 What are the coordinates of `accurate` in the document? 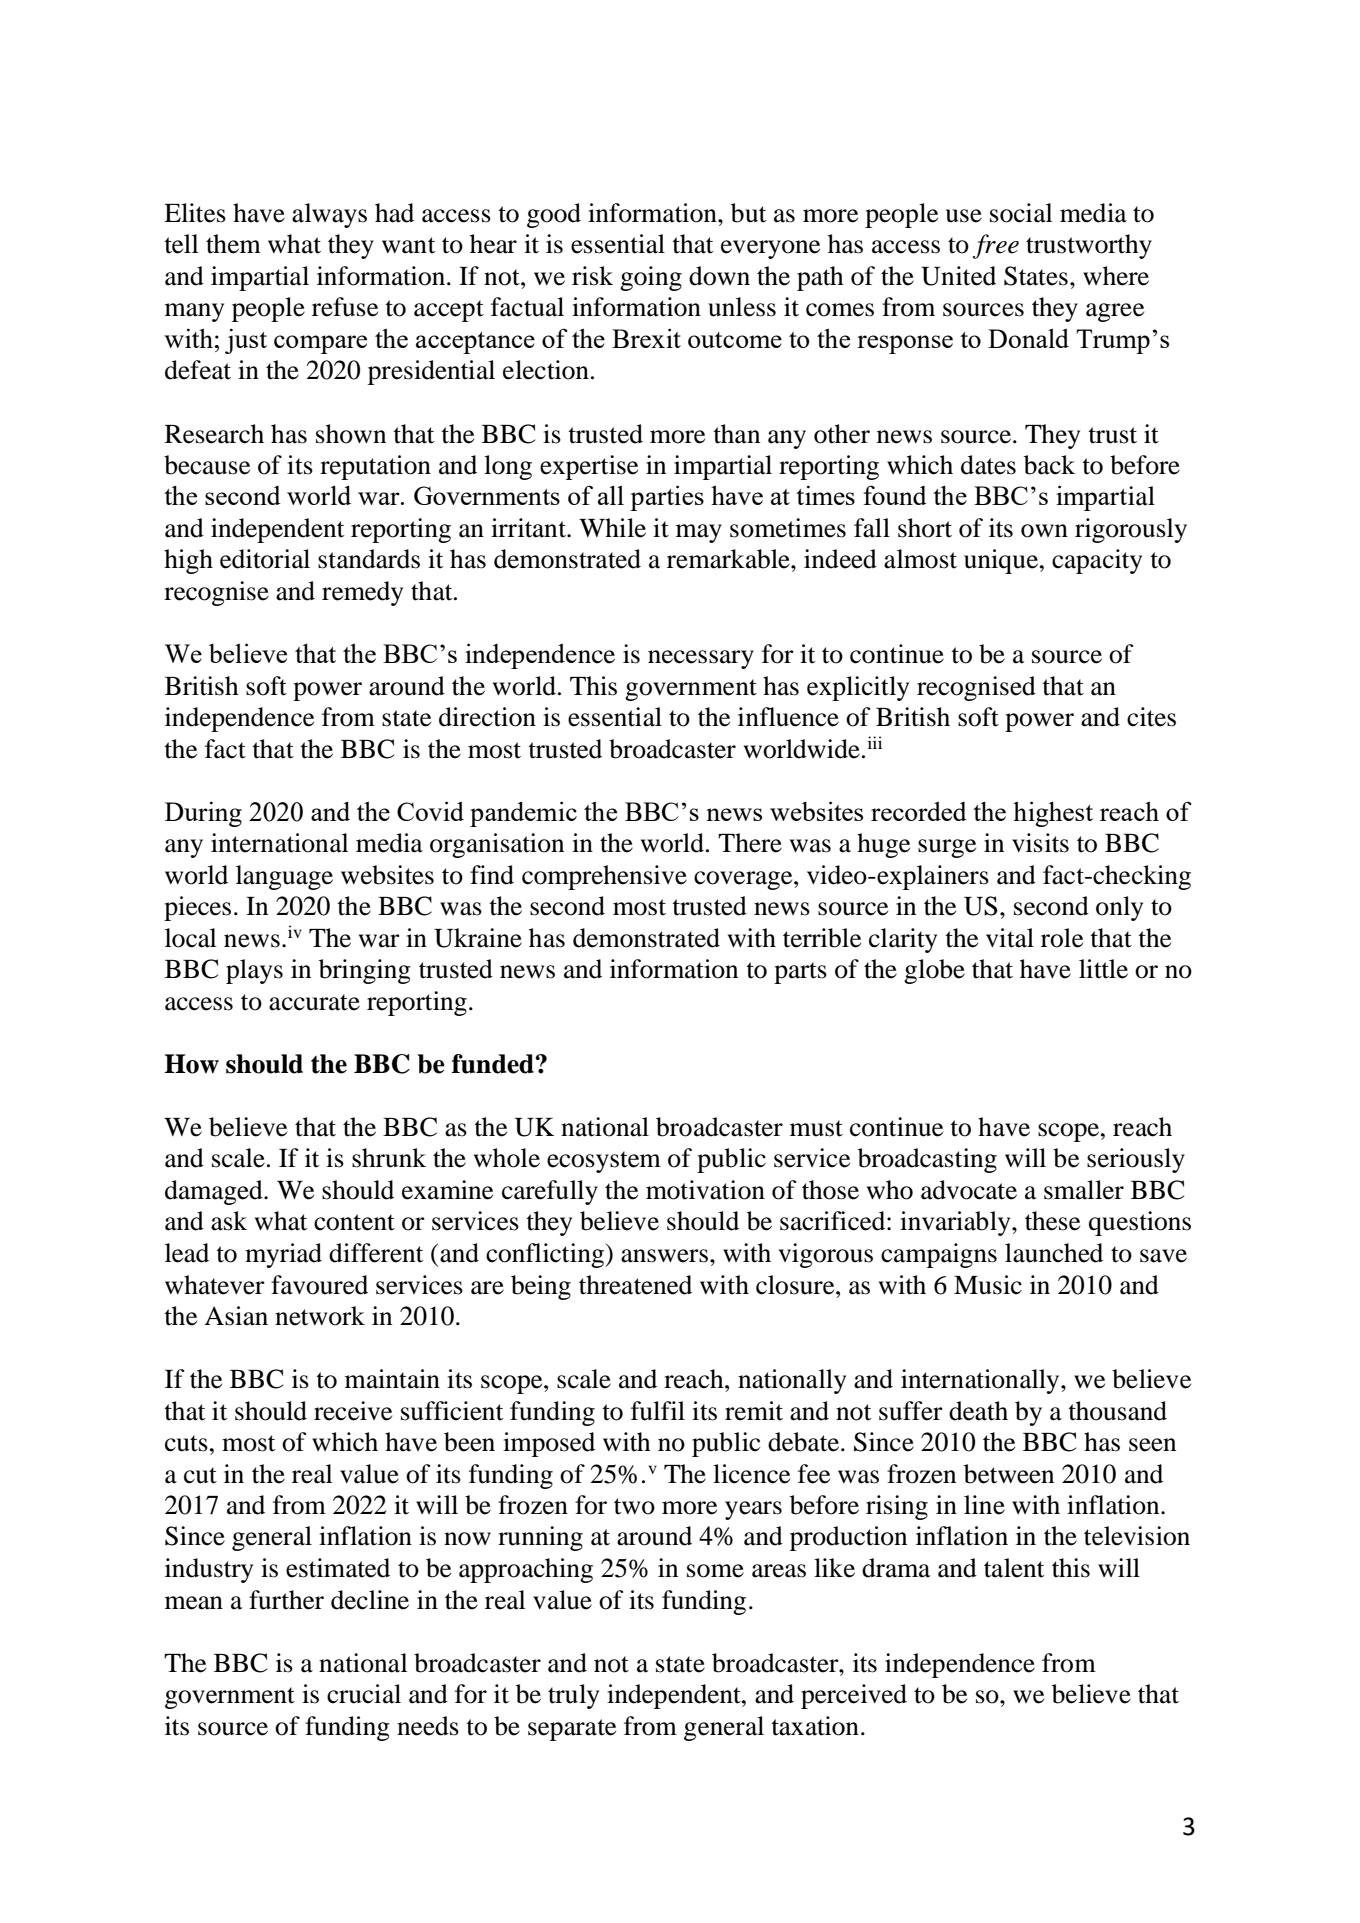 It's located at (314, 1002).
